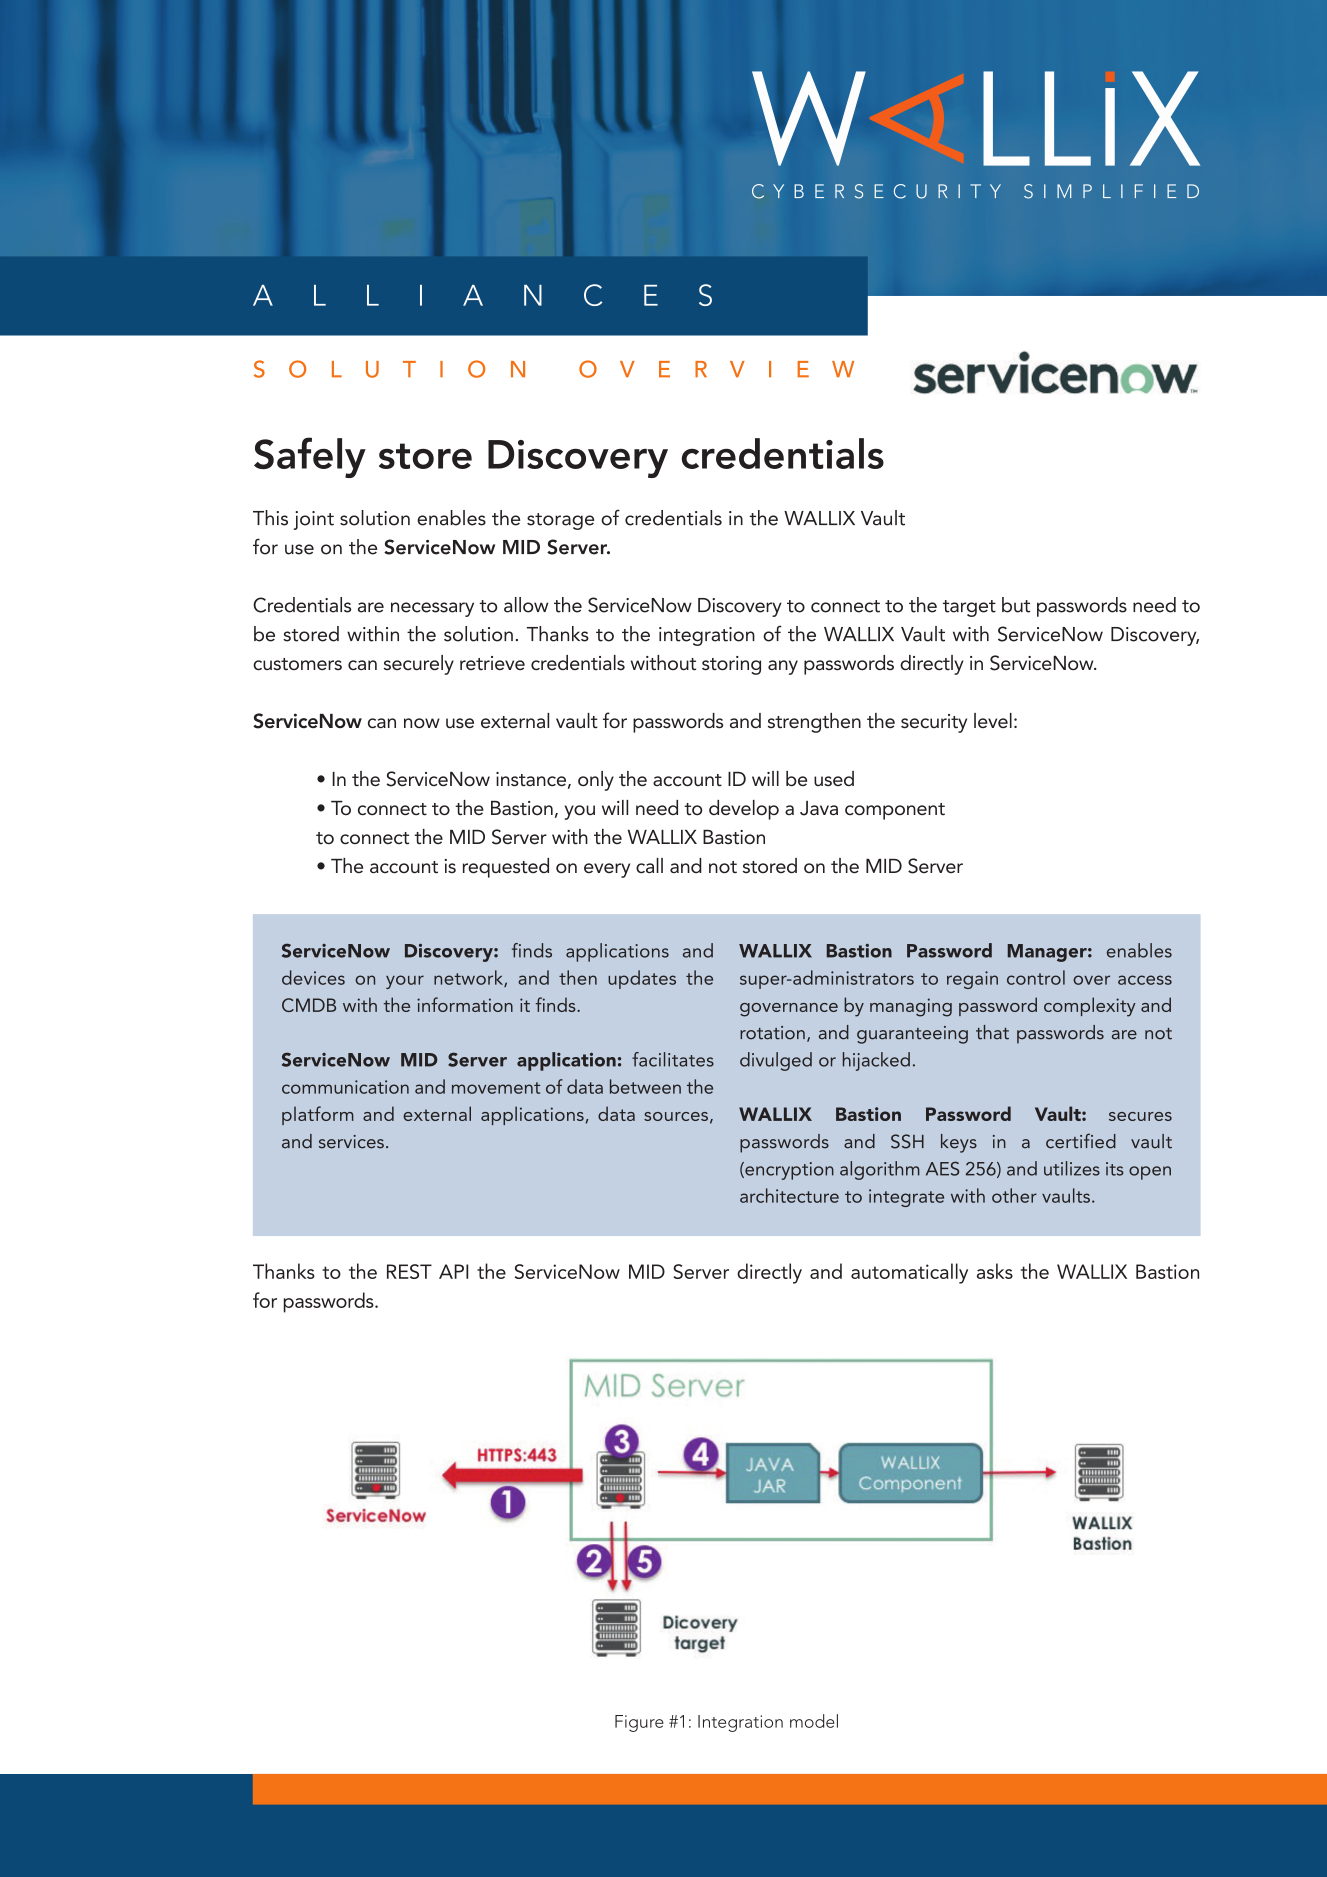  What do you see at coordinates (560, 521) in the document?
I see `storage` at bounding box center [560, 521].
